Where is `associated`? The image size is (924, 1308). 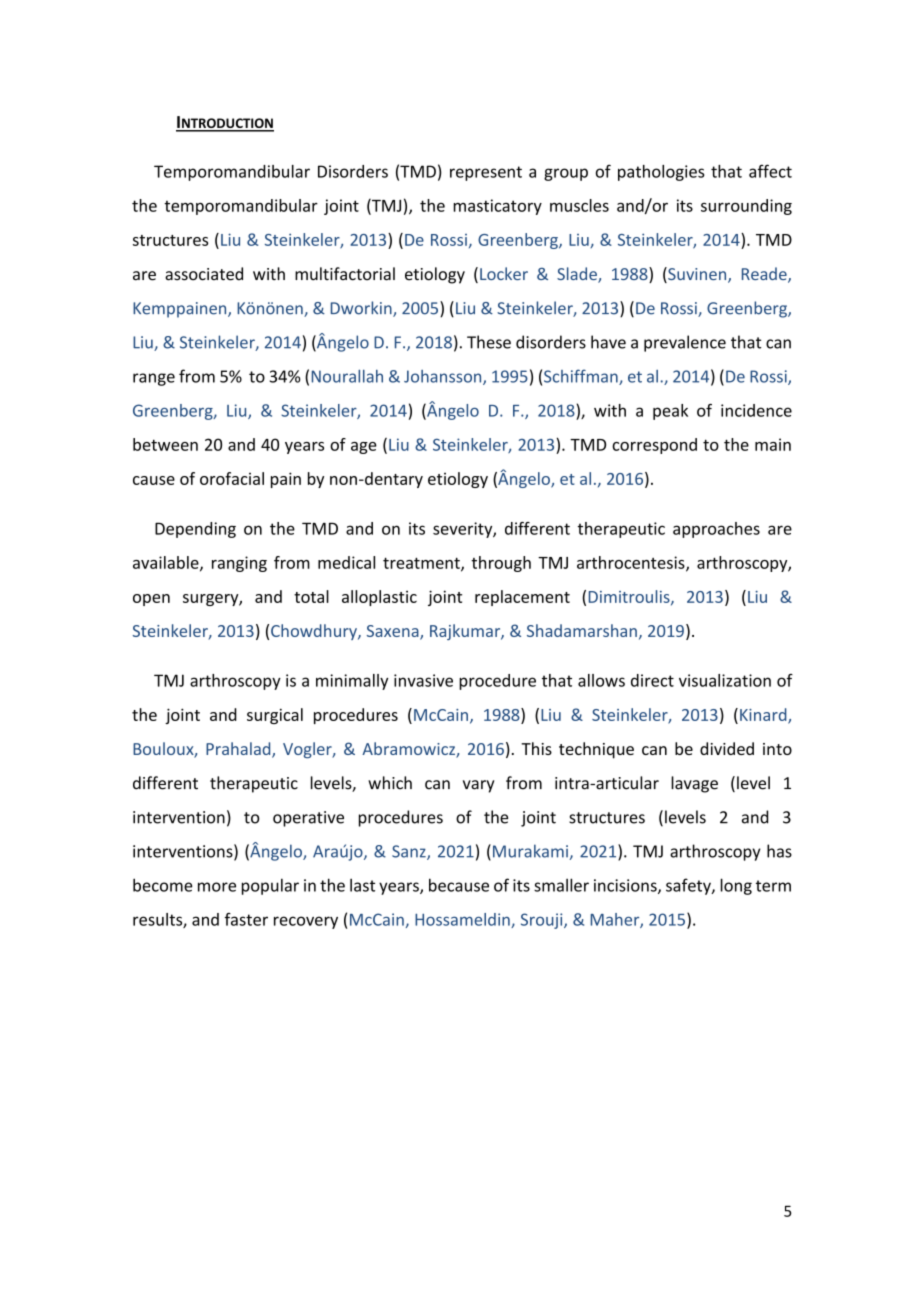 associated is located at coordinates (204, 274).
